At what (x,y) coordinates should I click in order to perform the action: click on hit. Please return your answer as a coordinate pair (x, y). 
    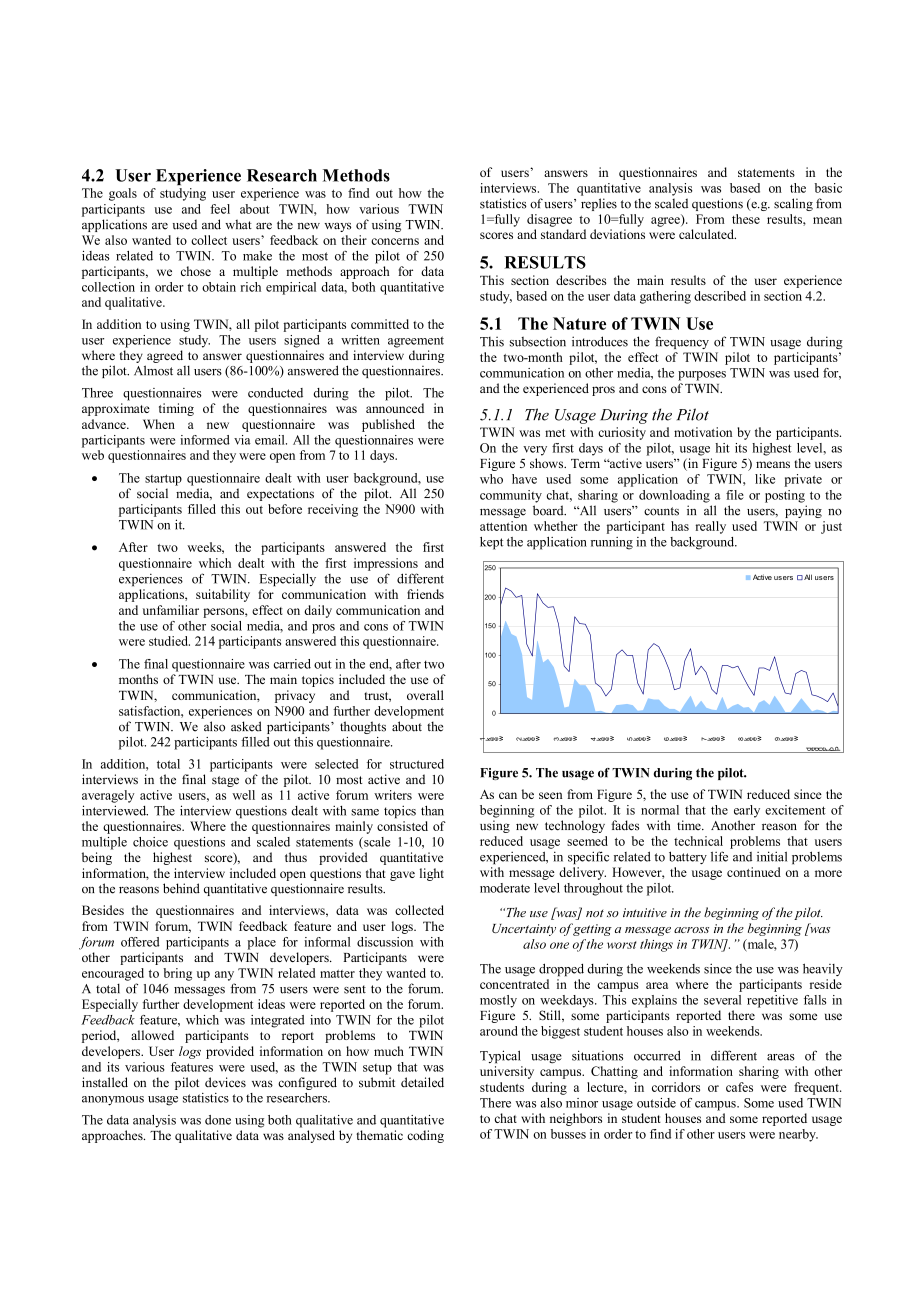
    Looking at the image, I should click on (722, 448).
